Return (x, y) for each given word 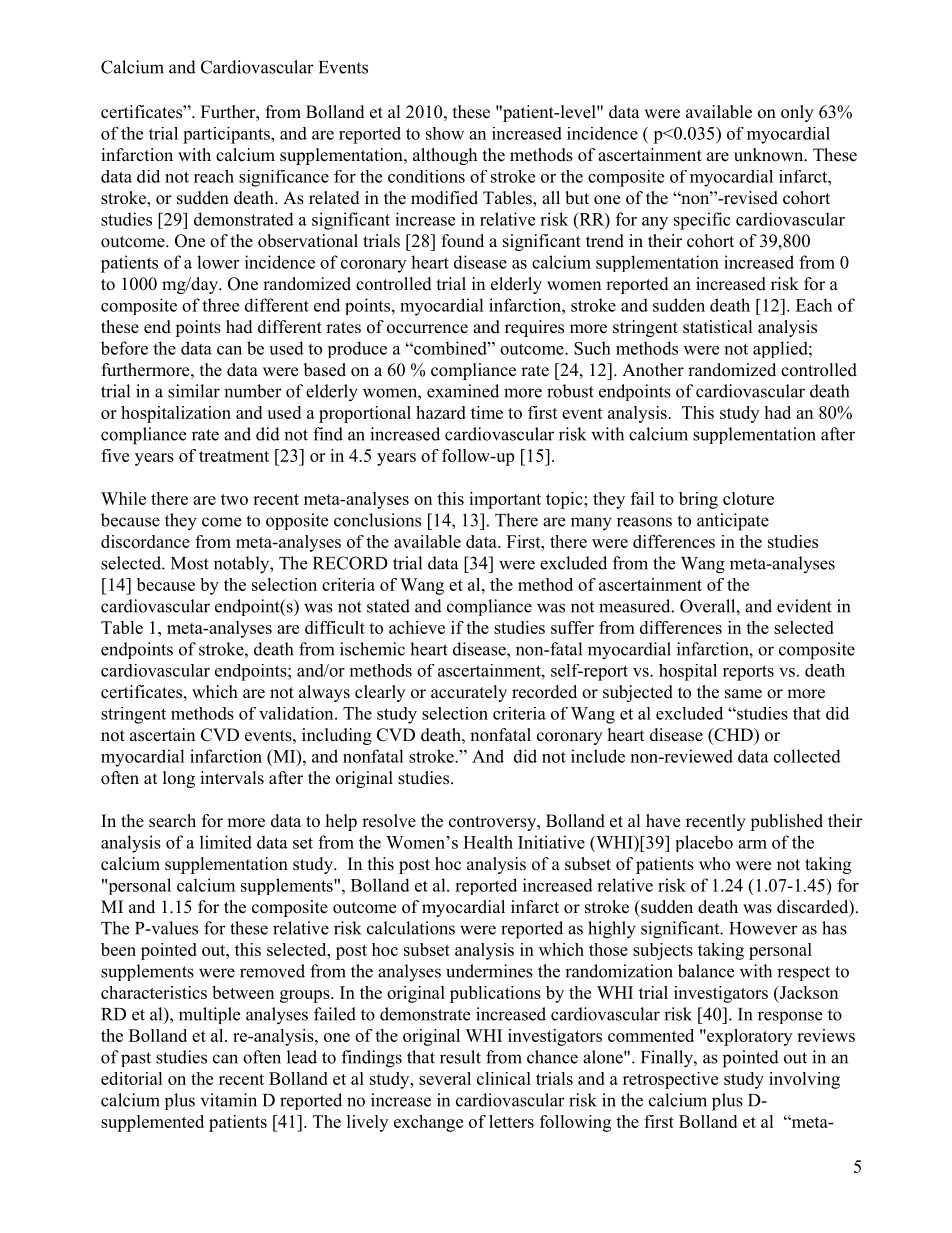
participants (227, 135)
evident (804, 606)
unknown (770, 155)
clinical (504, 1078)
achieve (417, 627)
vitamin (229, 1100)
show (445, 133)
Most (190, 563)
